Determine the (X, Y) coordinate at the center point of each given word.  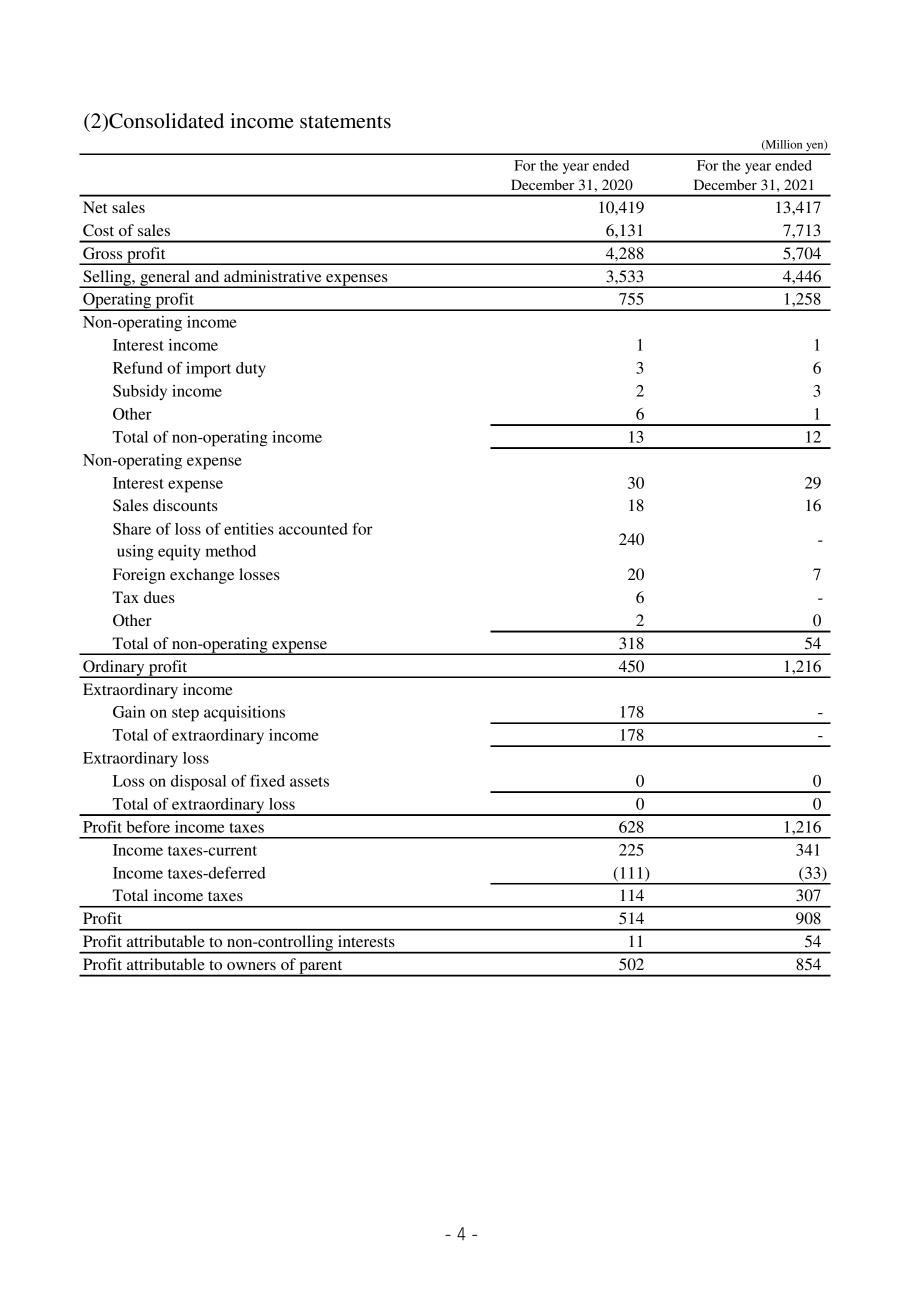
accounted (313, 529)
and (207, 276)
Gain (129, 712)
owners (251, 966)
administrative (273, 276)
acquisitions (244, 714)
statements (345, 122)
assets (309, 782)
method (231, 551)
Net (95, 207)
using (135, 553)
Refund (138, 368)
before (148, 826)
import (208, 370)
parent (321, 968)
